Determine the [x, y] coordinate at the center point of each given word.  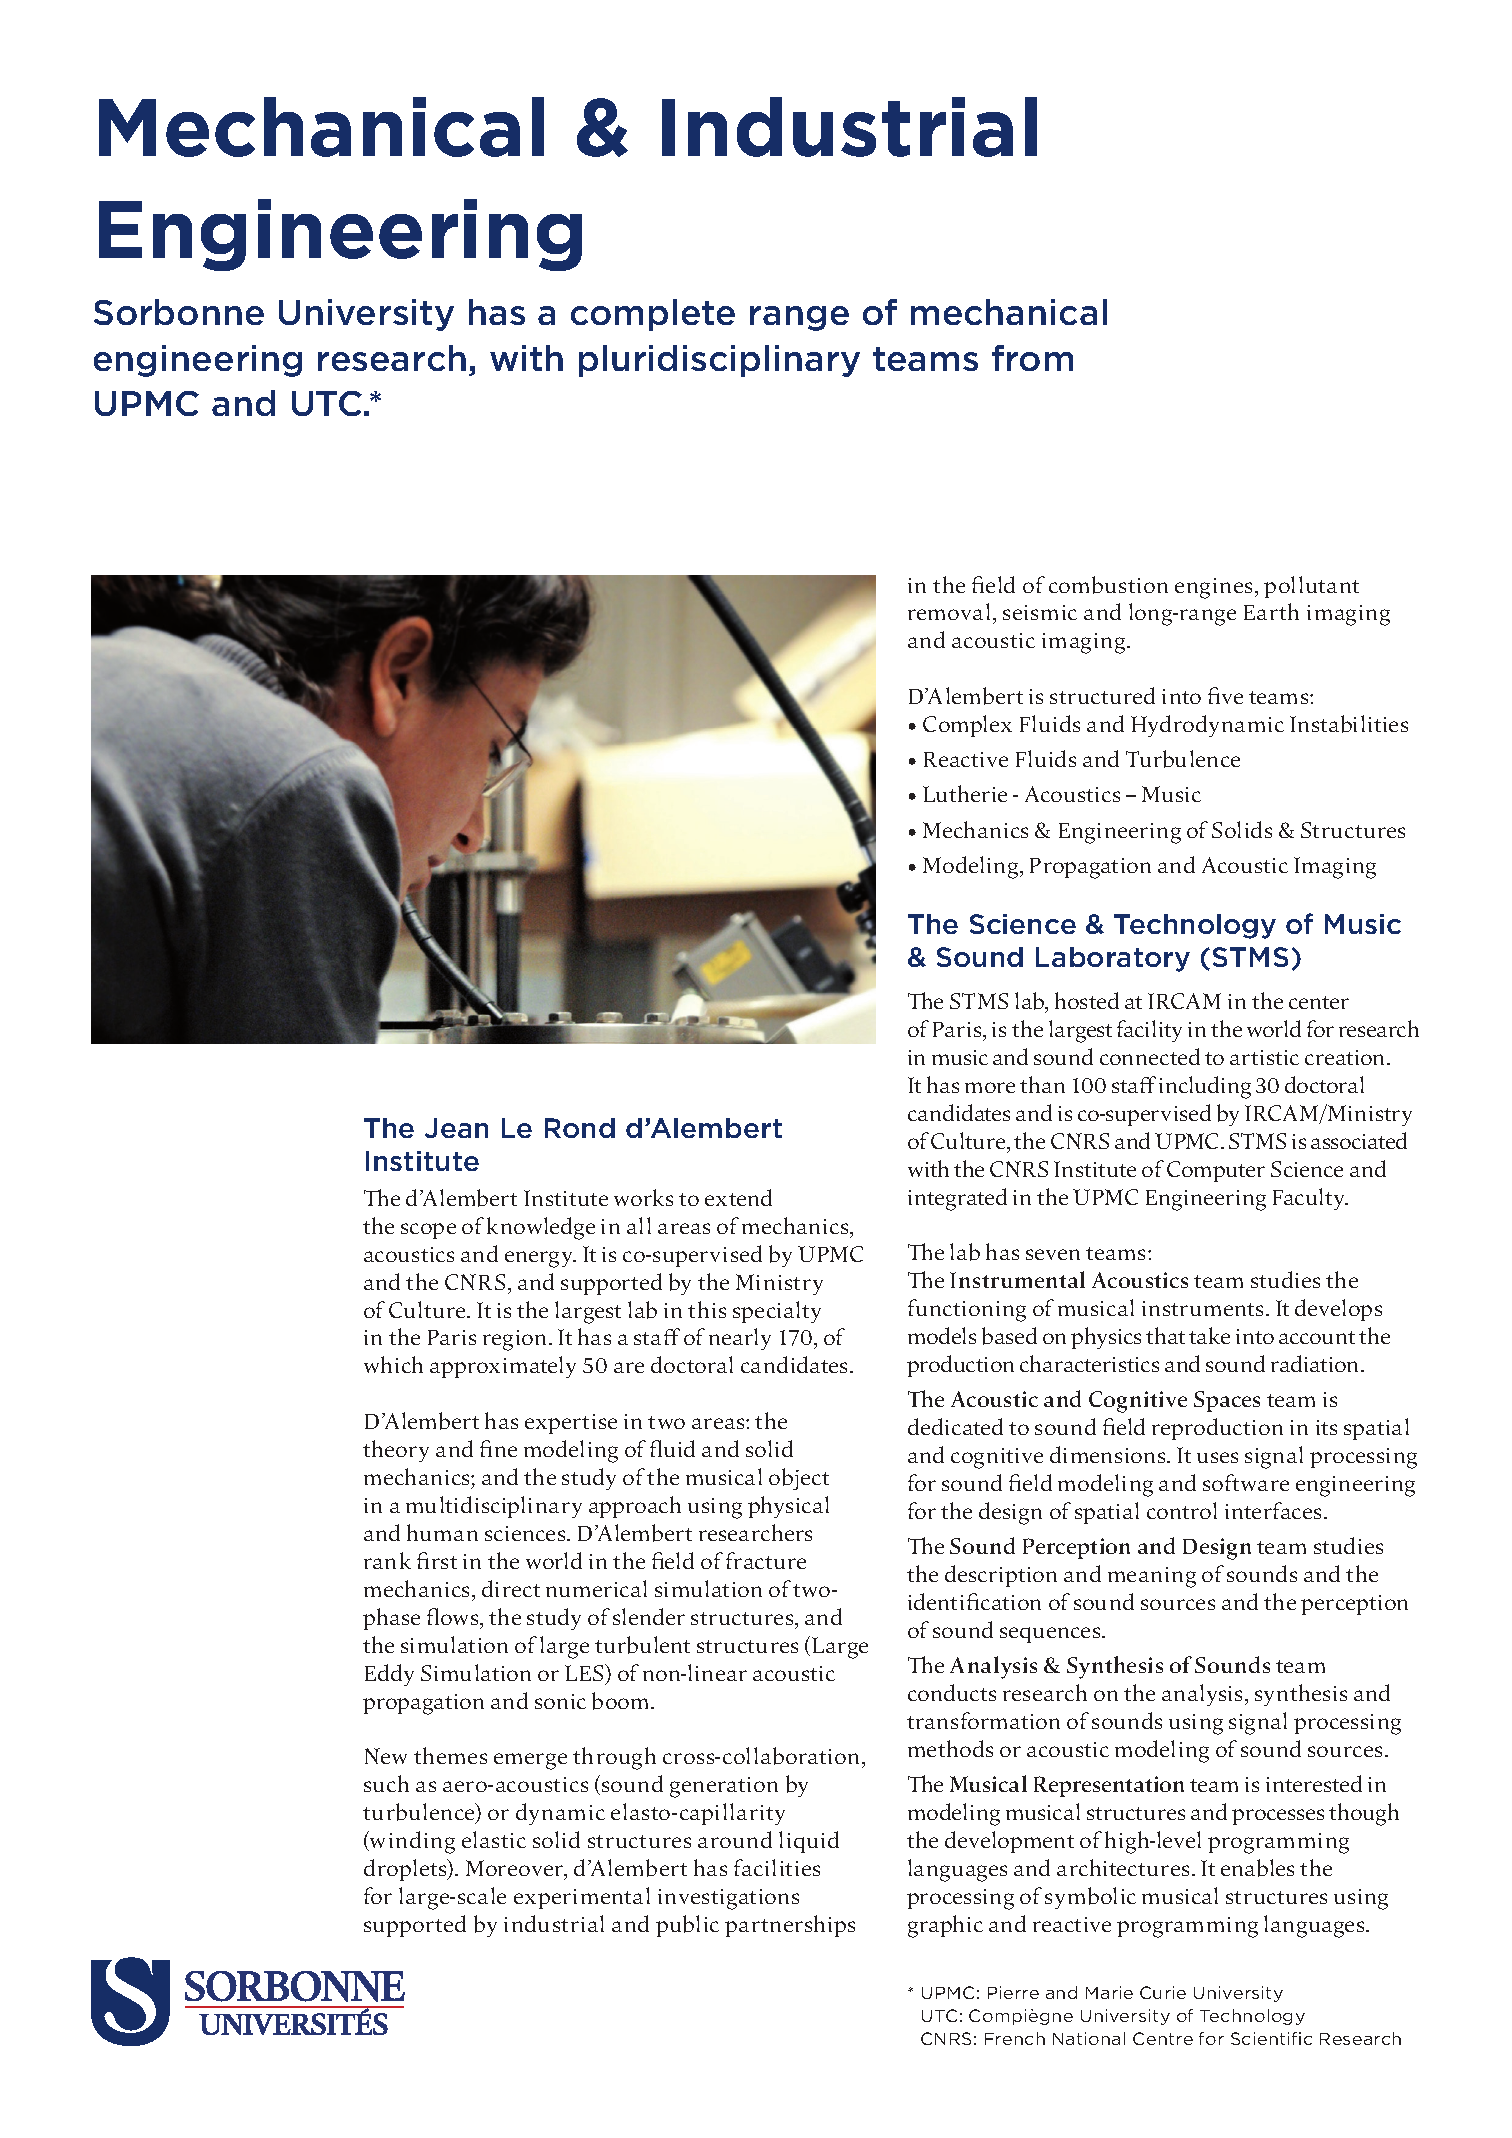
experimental [582, 1898]
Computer [1216, 1171]
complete [653, 315]
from [1032, 358]
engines [1213, 588]
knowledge [541, 1228]
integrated [957, 1199]
